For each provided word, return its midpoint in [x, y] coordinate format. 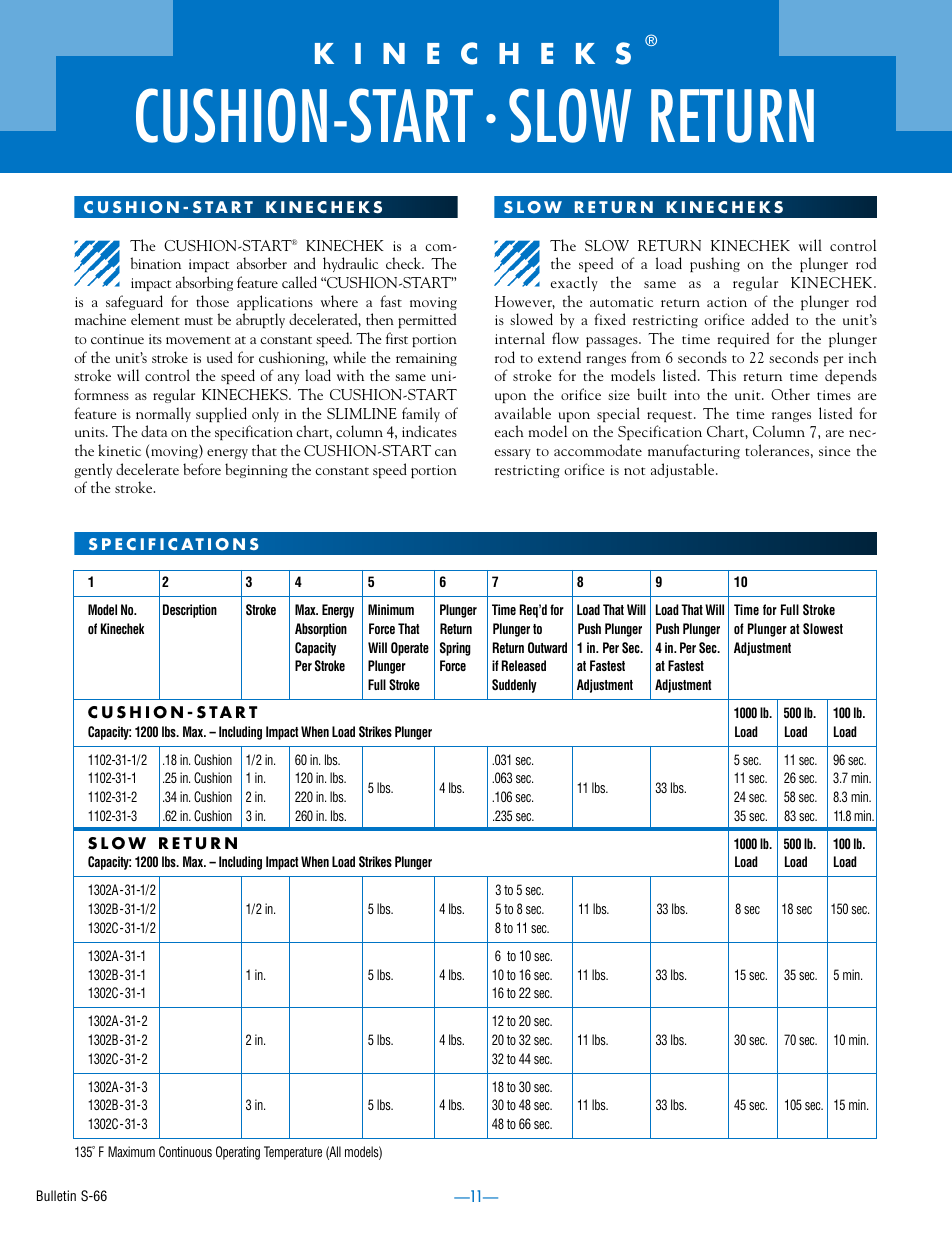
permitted [427, 320]
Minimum [391, 609]
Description [190, 611]
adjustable [684, 470]
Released [524, 665]
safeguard [134, 302]
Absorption [321, 630]
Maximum [131, 1151]
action [727, 302]
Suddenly [514, 686]
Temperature [293, 1153]
